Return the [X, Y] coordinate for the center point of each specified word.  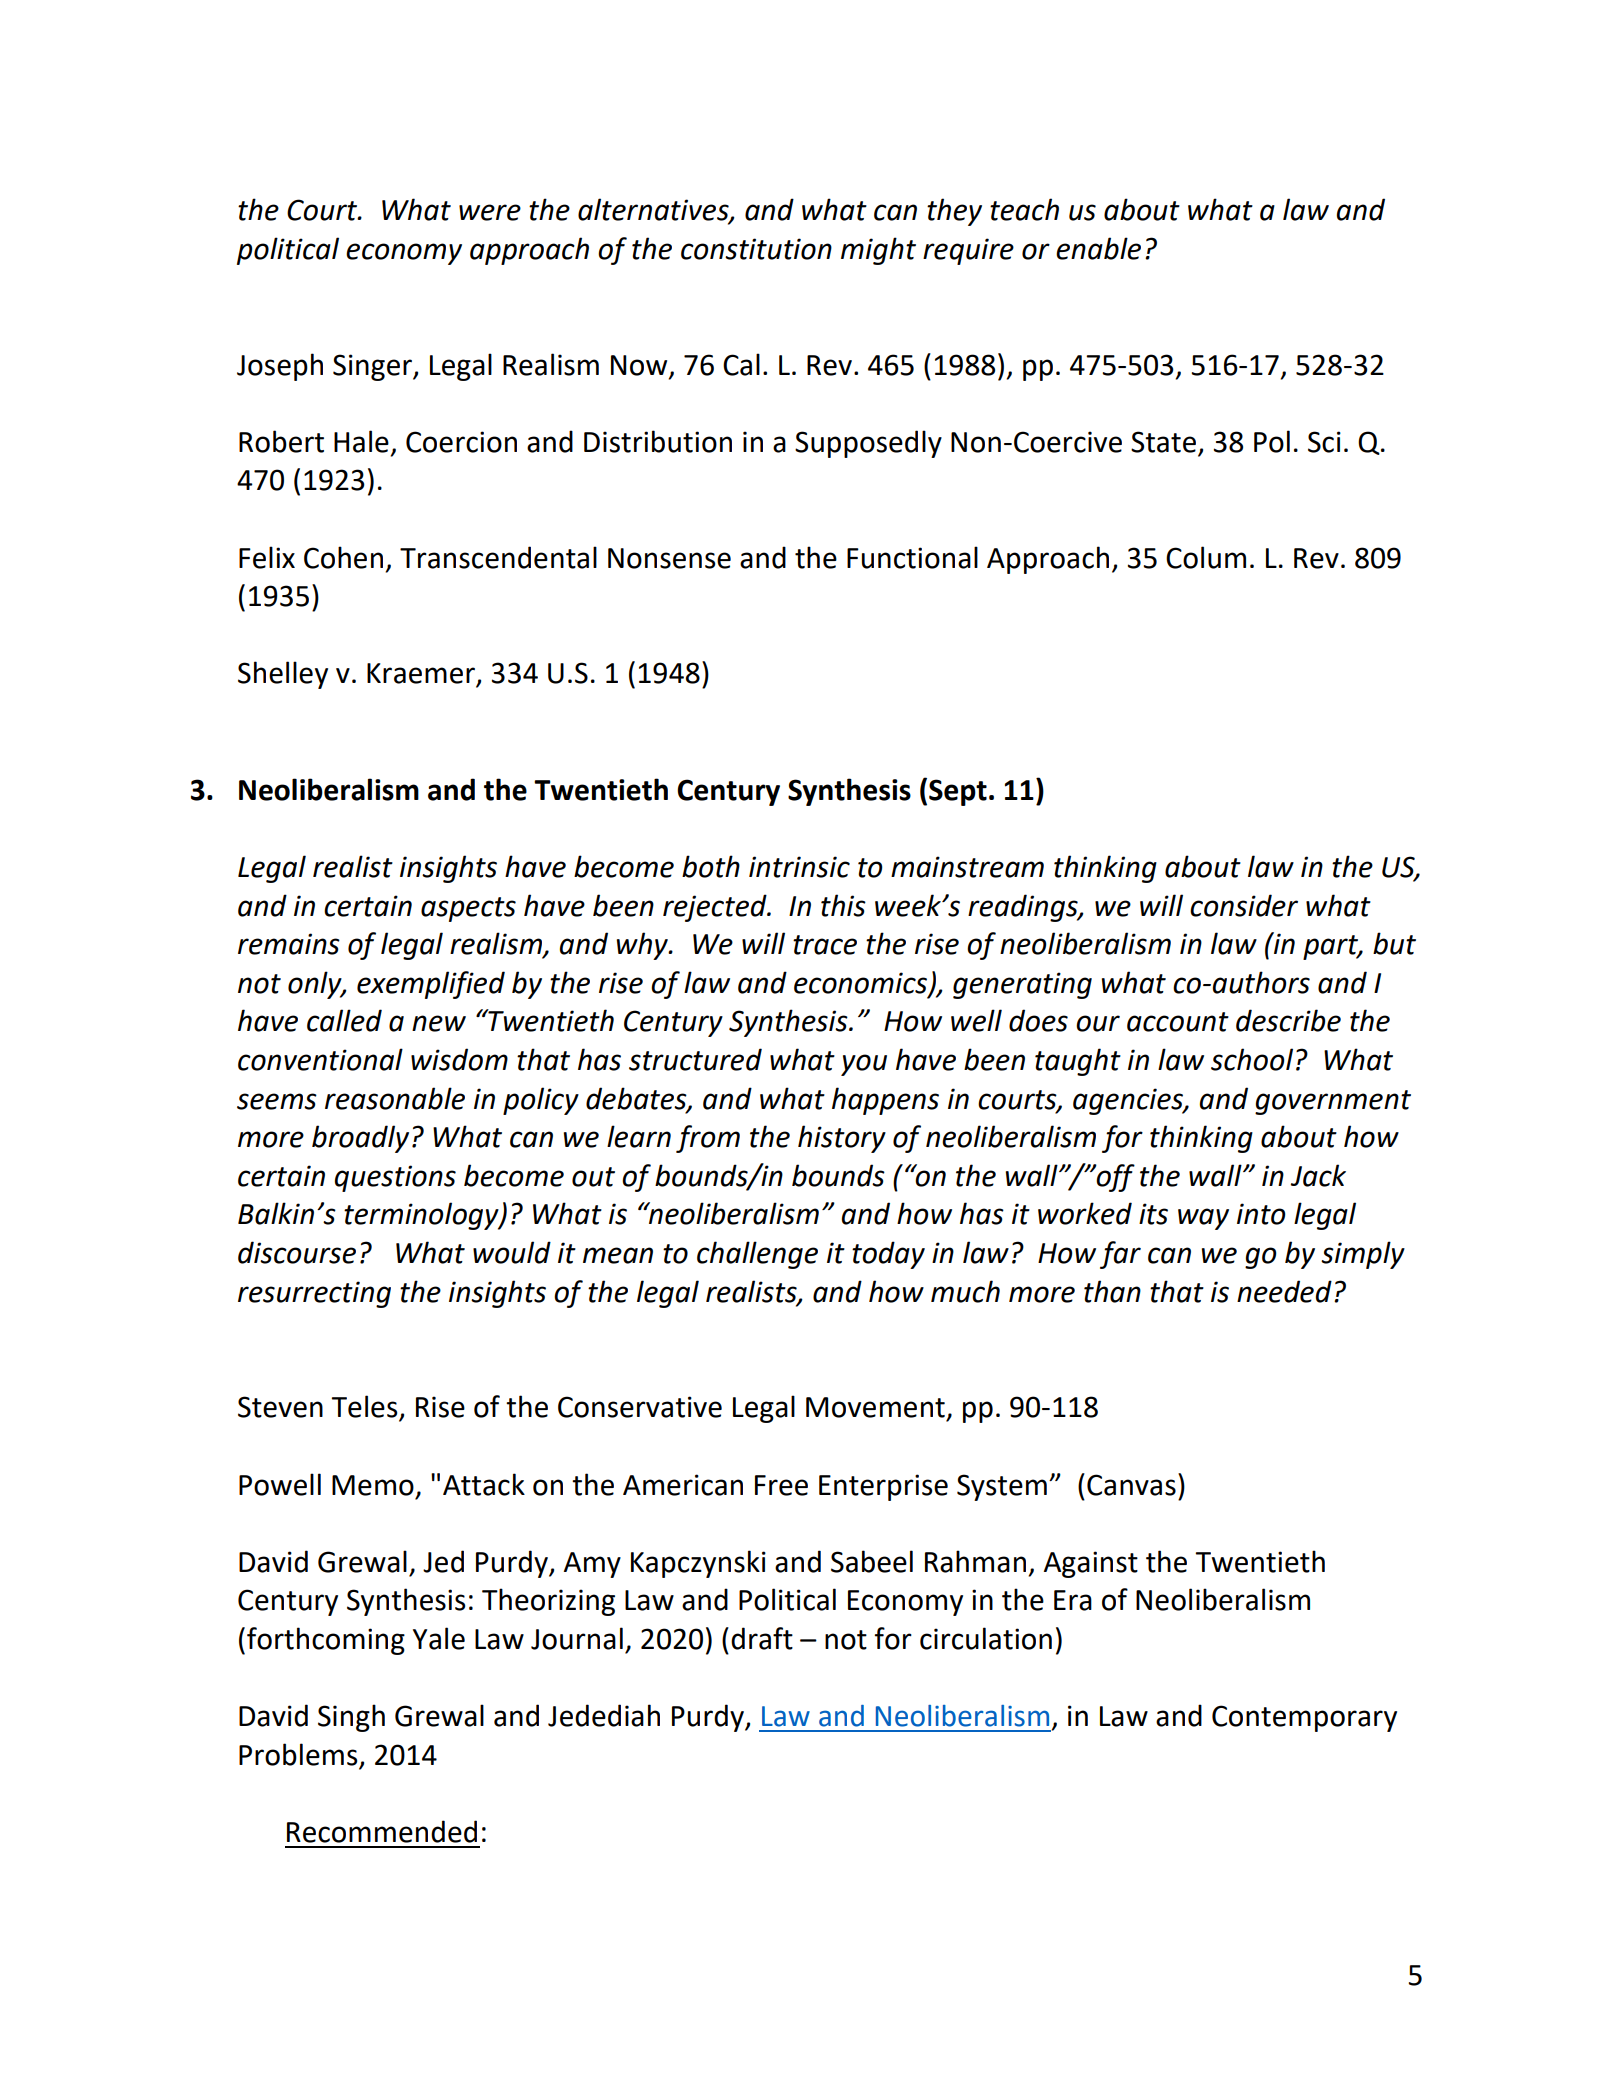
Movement [875, 1407]
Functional [912, 557]
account [1178, 1022]
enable [1098, 248]
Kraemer [422, 674]
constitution [756, 249]
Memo [373, 1485]
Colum [1206, 557]
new [439, 1023]
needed [1284, 1291]
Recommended [382, 1831]
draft [762, 1638]
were [490, 212]
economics [862, 983]
